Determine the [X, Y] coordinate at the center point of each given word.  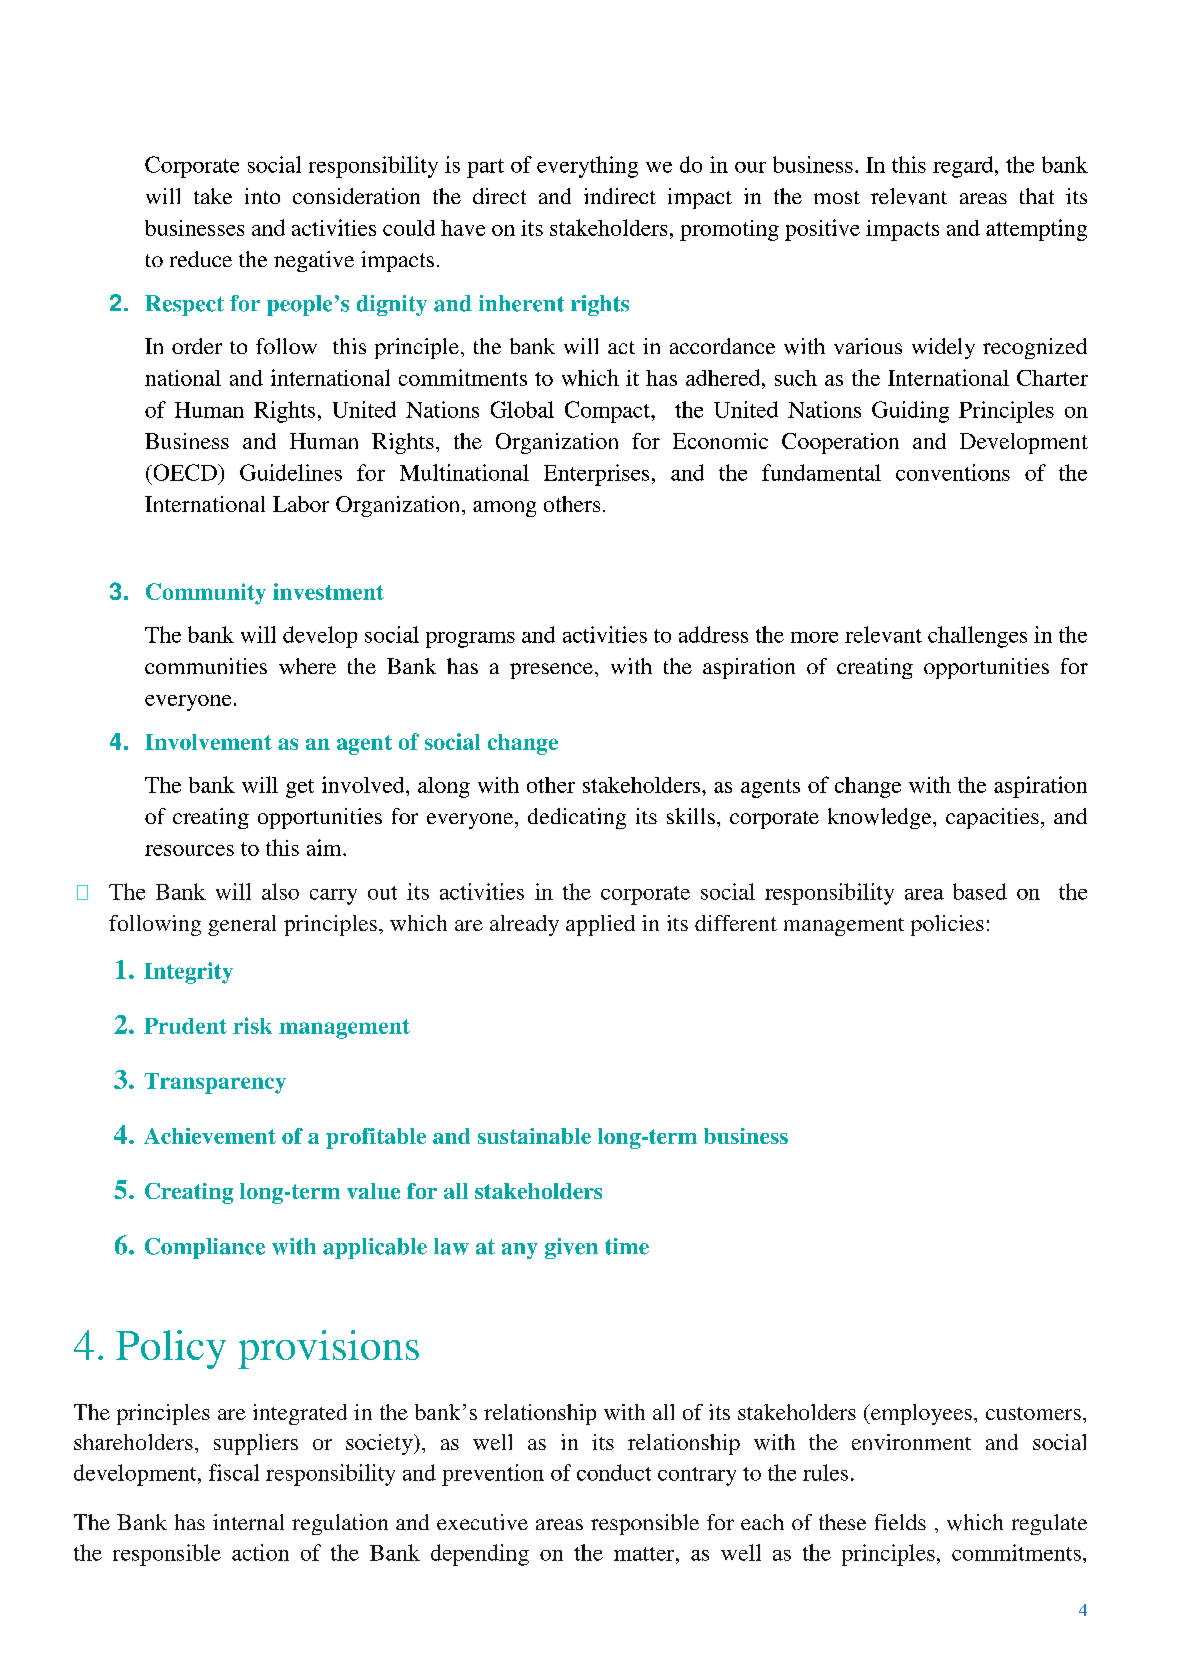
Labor [301, 504]
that [1037, 196]
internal [248, 1522]
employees [920, 1414]
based [980, 891]
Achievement [210, 1136]
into [262, 196]
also [280, 891]
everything [587, 167]
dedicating [577, 818]
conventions [953, 472]
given [571, 1248]
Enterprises [596, 475]
